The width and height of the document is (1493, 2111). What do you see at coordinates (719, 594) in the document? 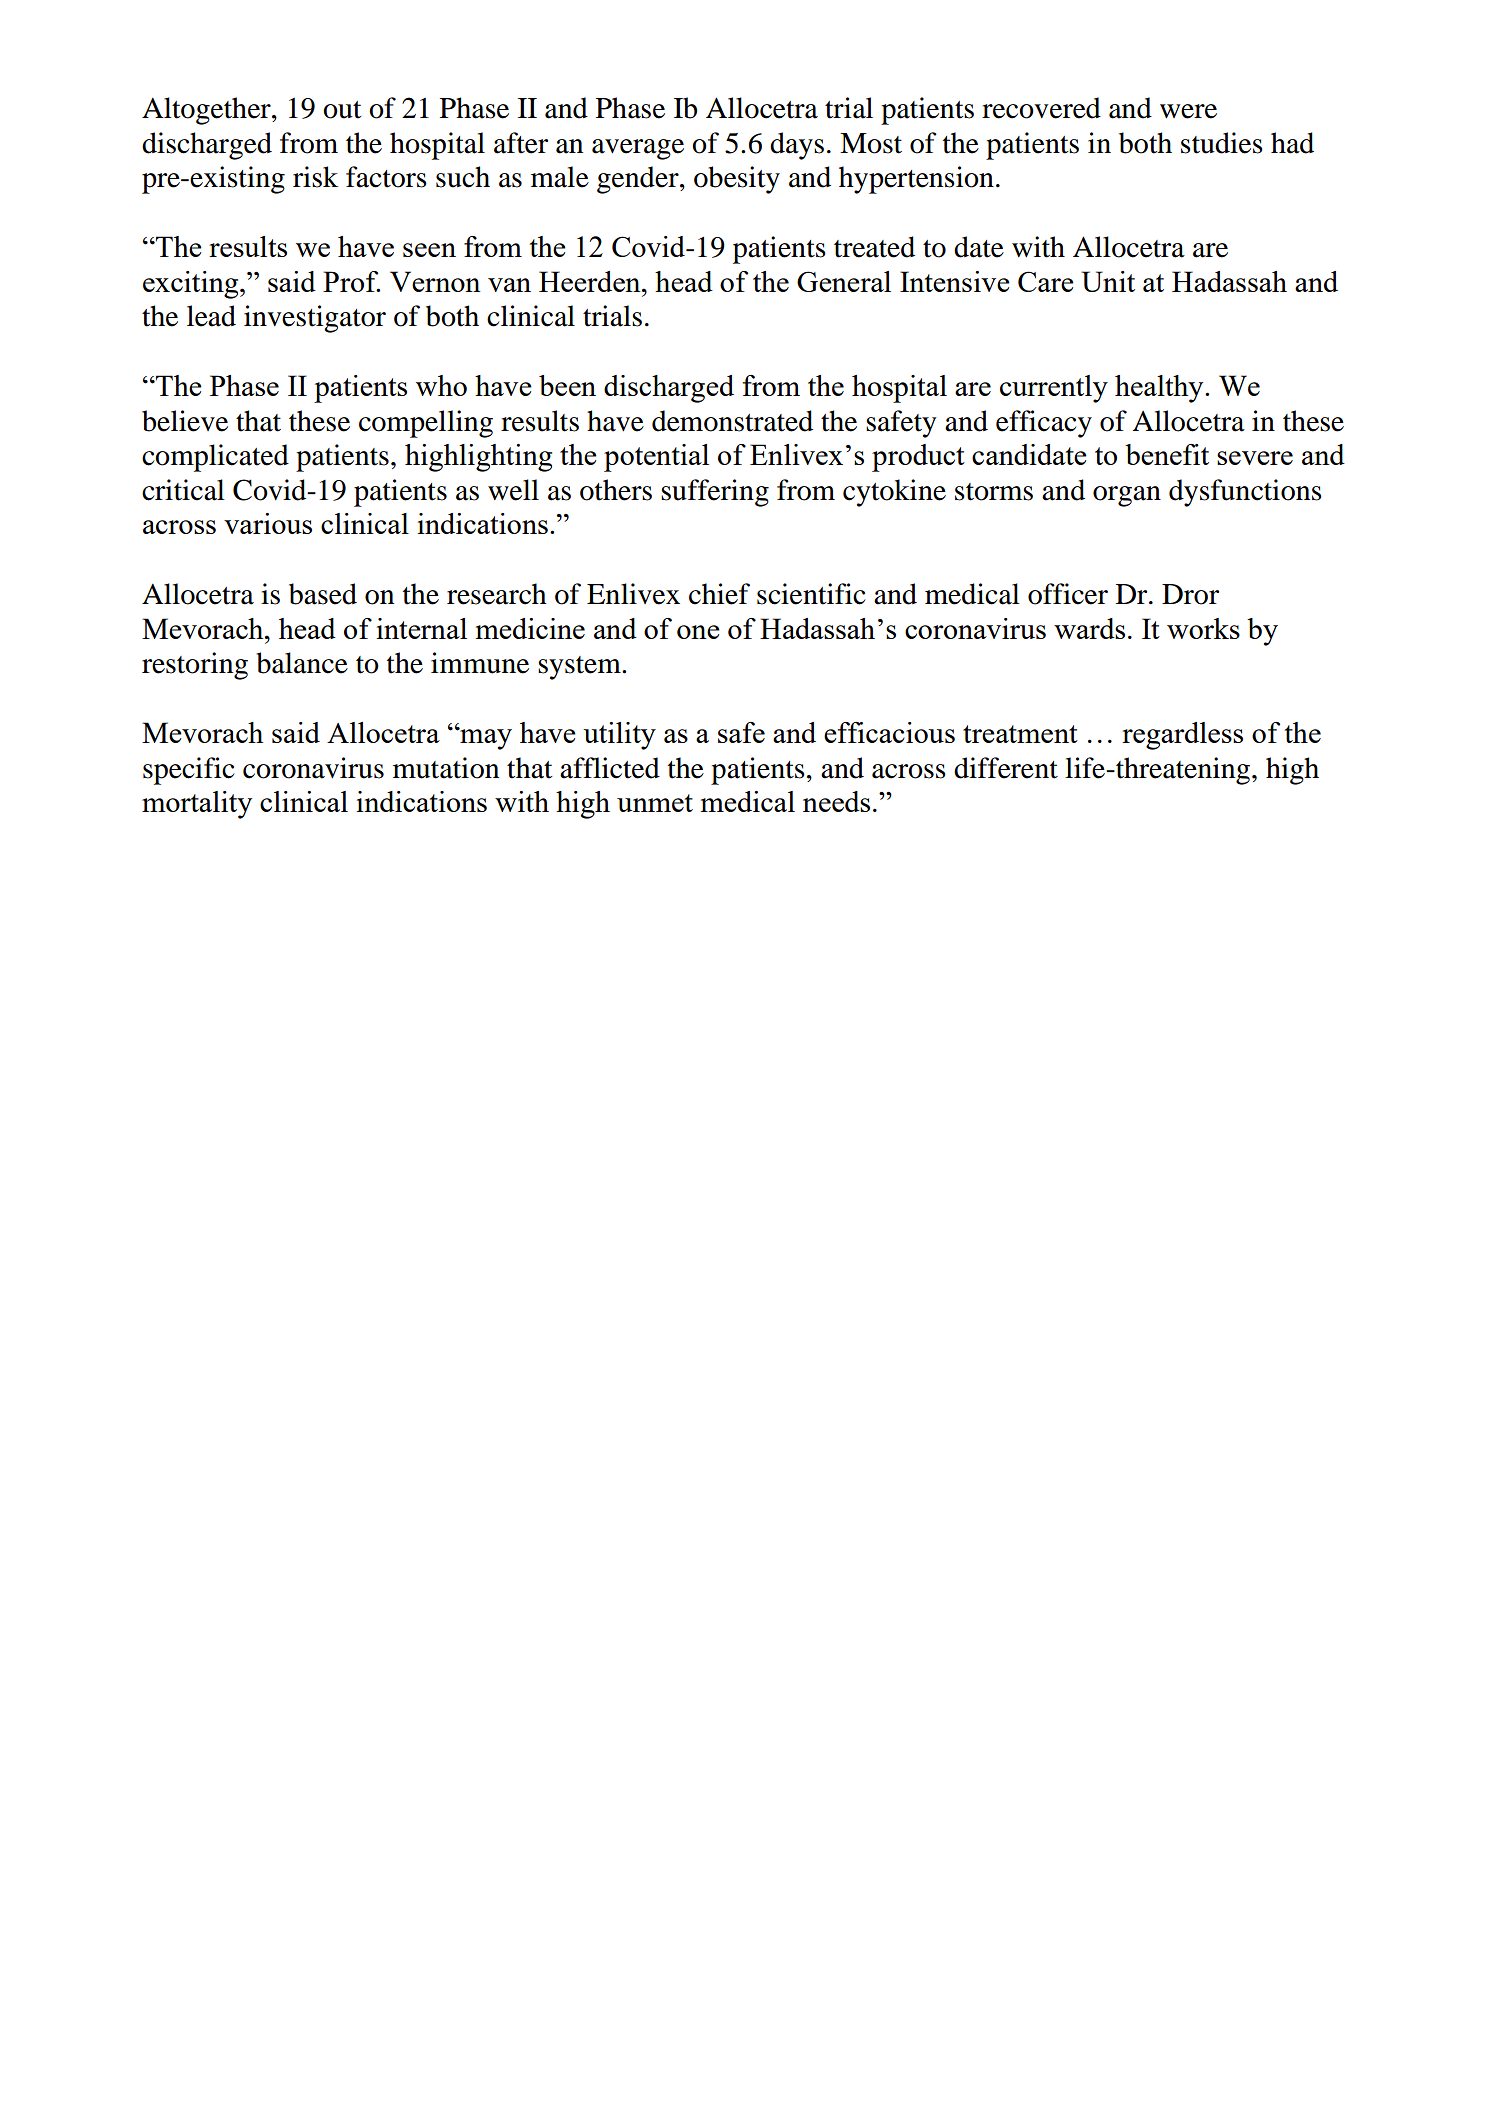
I see `chief` at bounding box center [719, 594].
